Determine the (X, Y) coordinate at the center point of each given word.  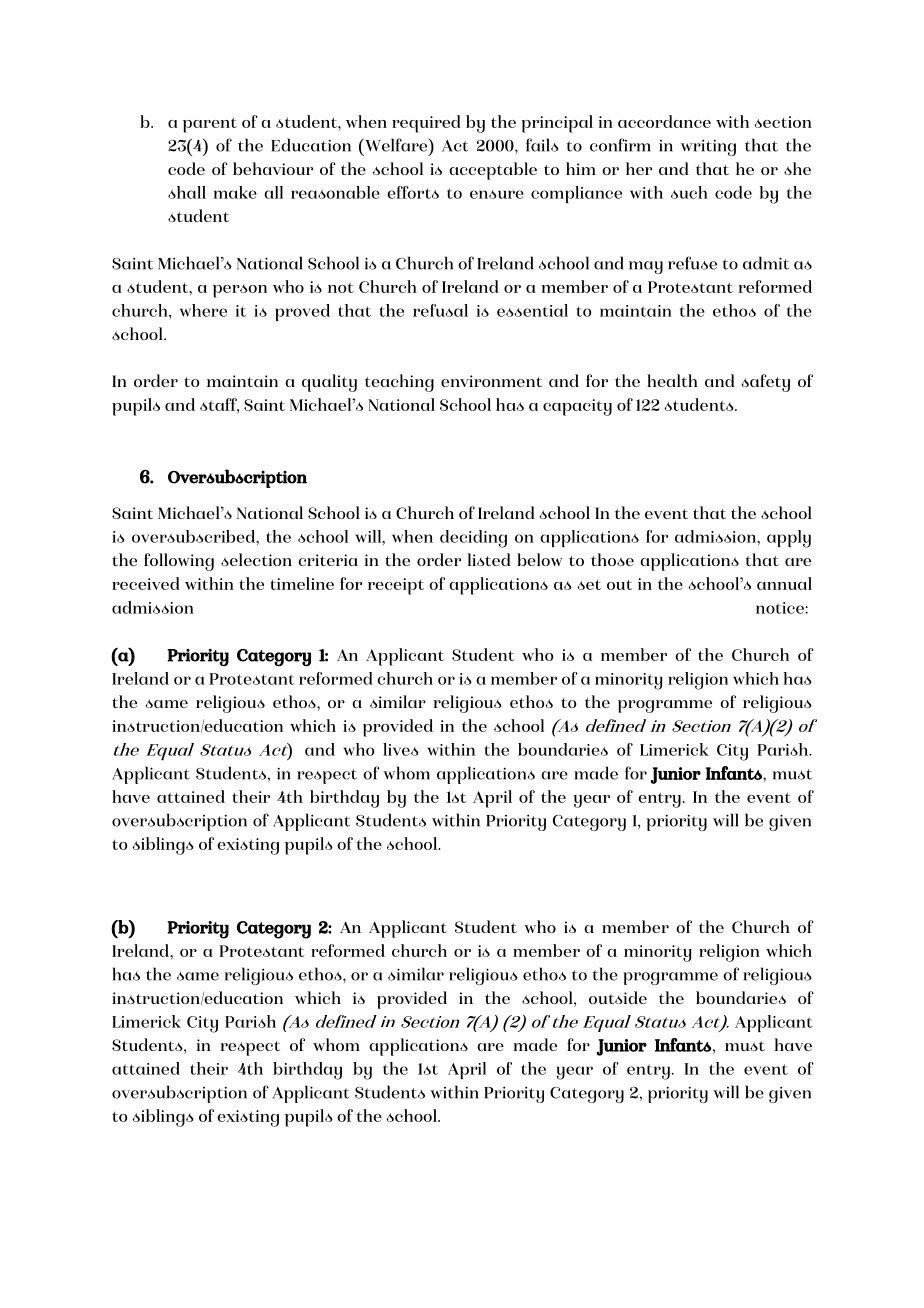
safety (766, 383)
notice (781, 608)
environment (491, 381)
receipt (396, 586)
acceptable (493, 171)
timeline (302, 583)
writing (708, 147)
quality (329, 383)
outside (618, 997)
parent (210, 125)
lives (401, 749)
